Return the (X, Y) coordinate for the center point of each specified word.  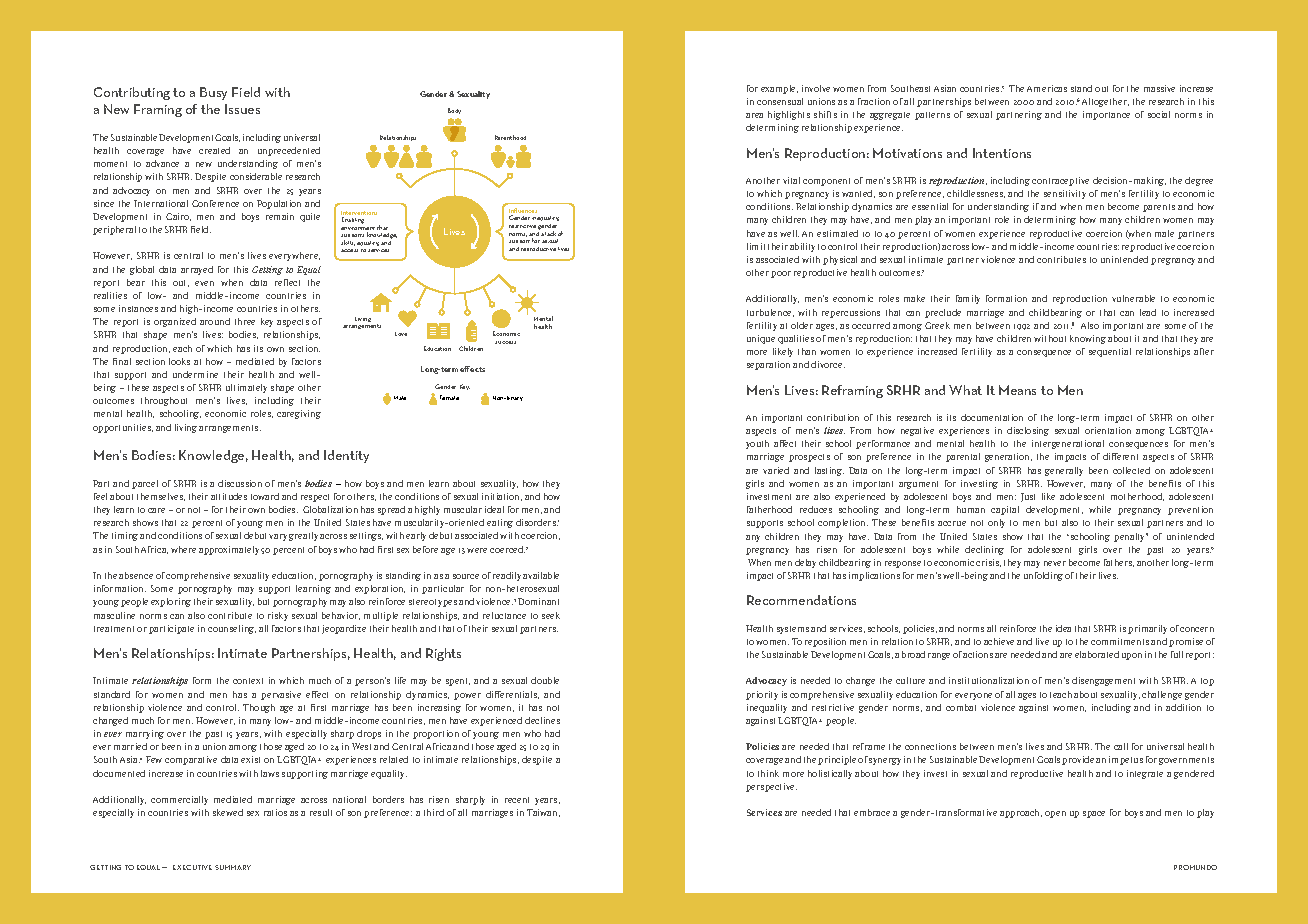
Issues (242, 109)
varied (776, 470)
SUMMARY (233, 867)
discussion (240, 483)
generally (1064, 471)
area (754, 115)
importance (1106, 115)
